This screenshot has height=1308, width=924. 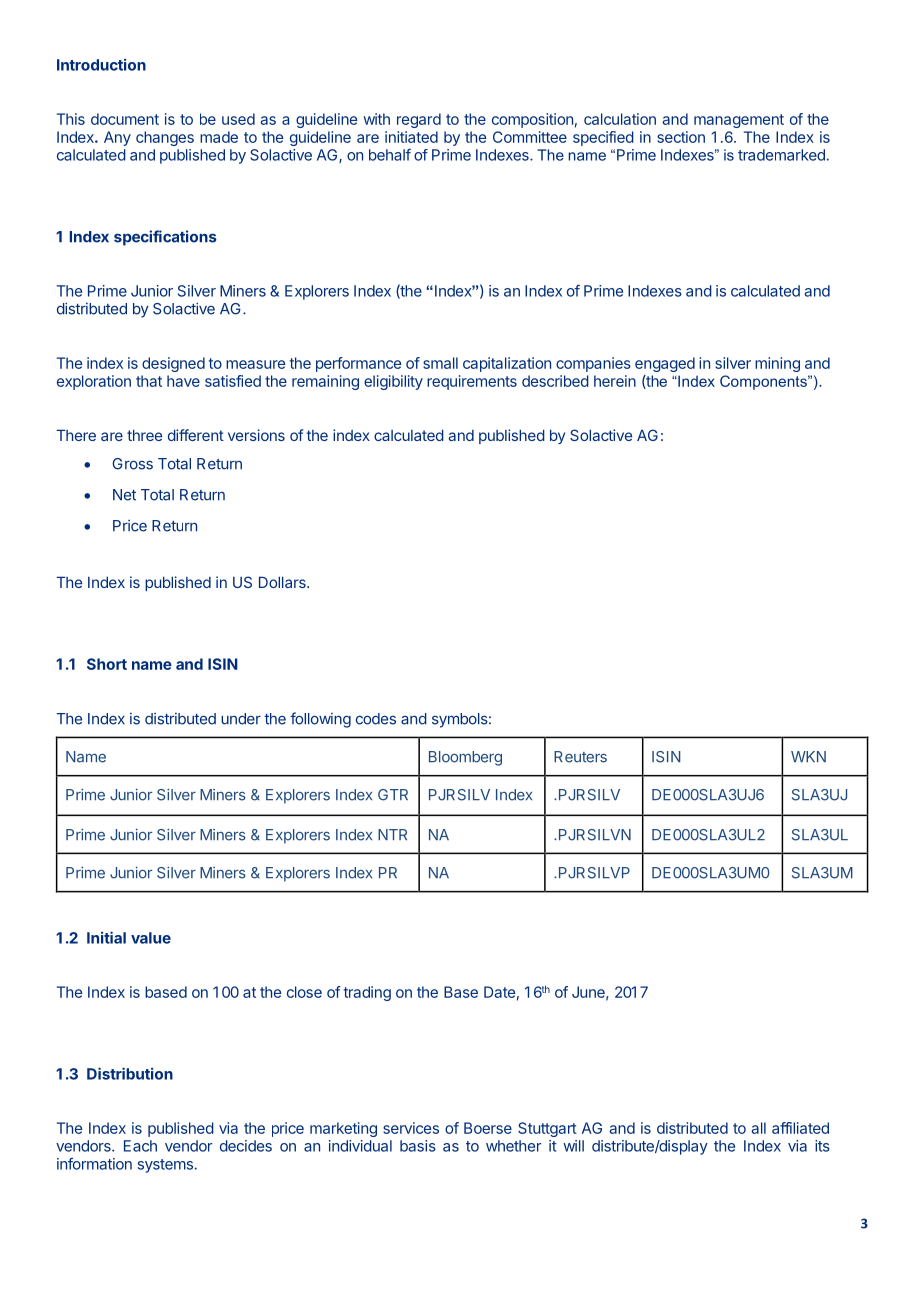 What do you see at coordinates (739, 121) in the screenshot?
I see `management` at bounding box center [739, 121].
